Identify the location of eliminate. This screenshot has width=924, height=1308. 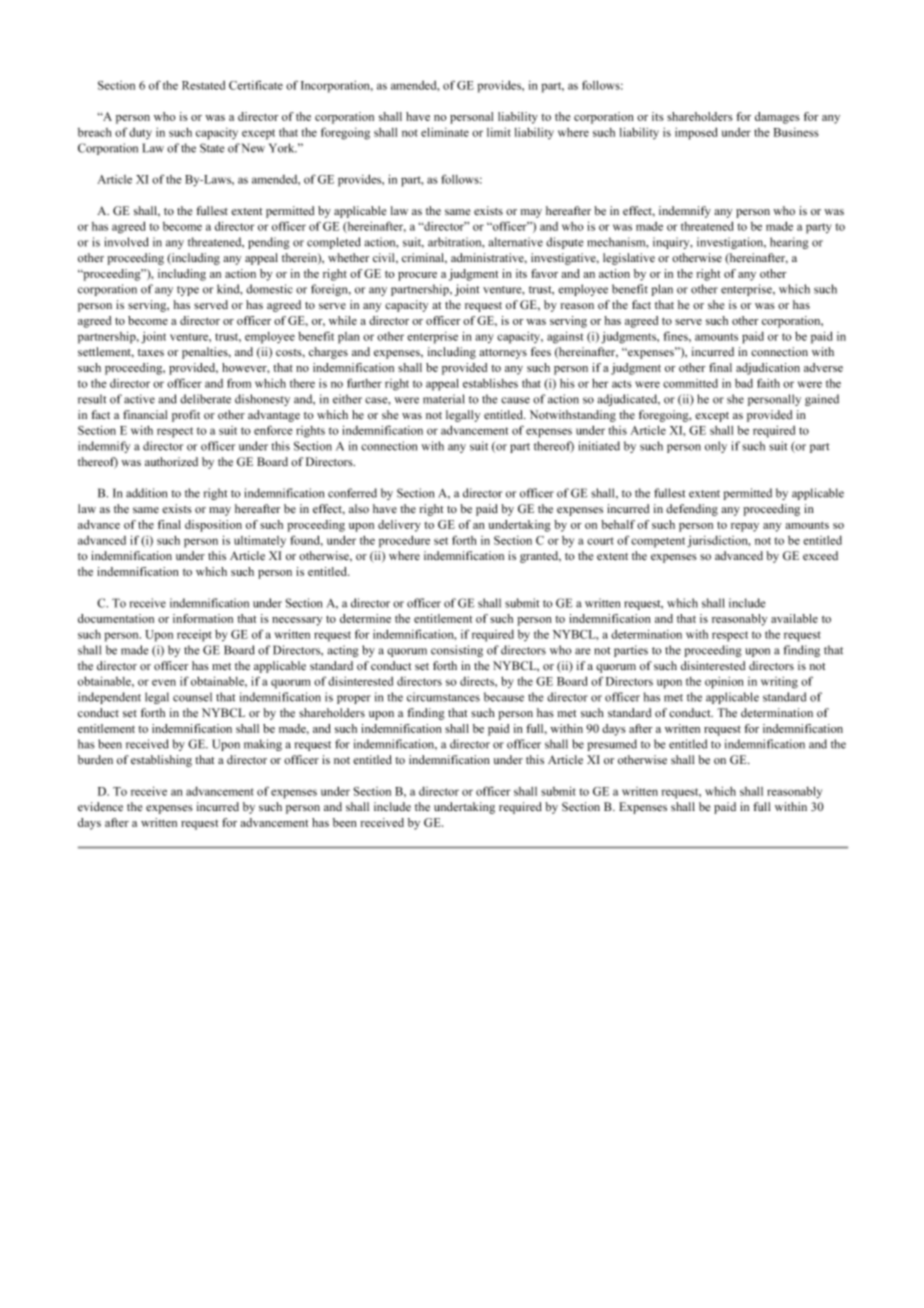
(445, 132).
